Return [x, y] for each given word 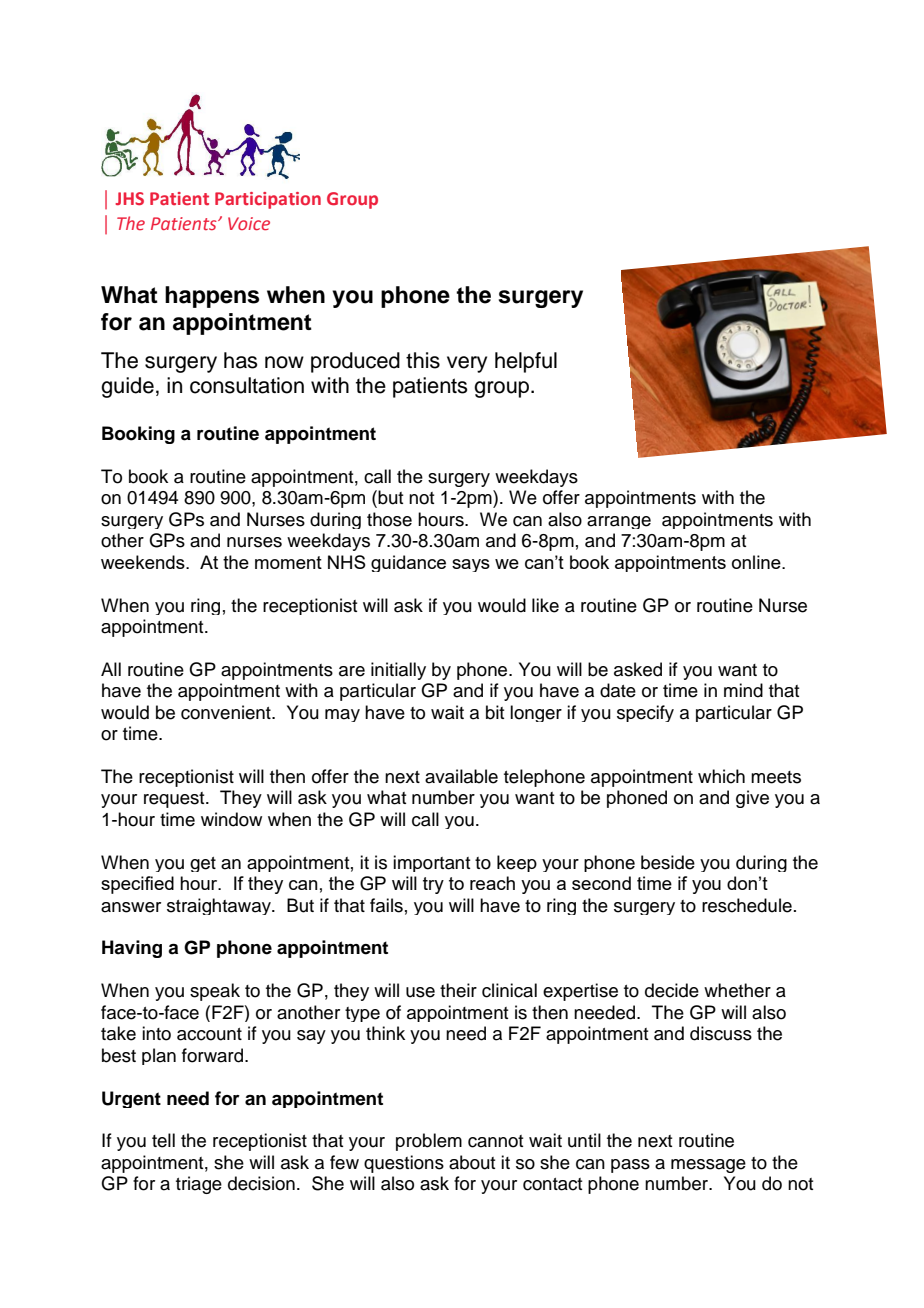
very [467, 364]
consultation [247, 385]
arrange [619, 522]
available [461, 776]
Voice [249, 223]
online [757, 562]
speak [215, 992]
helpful [526, 362]
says [471, 565]
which [721, 776]
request [175, 800]
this [423, 360]
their [458, 990]
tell [163, 1140]
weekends [144, 562]
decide [672, 990]
